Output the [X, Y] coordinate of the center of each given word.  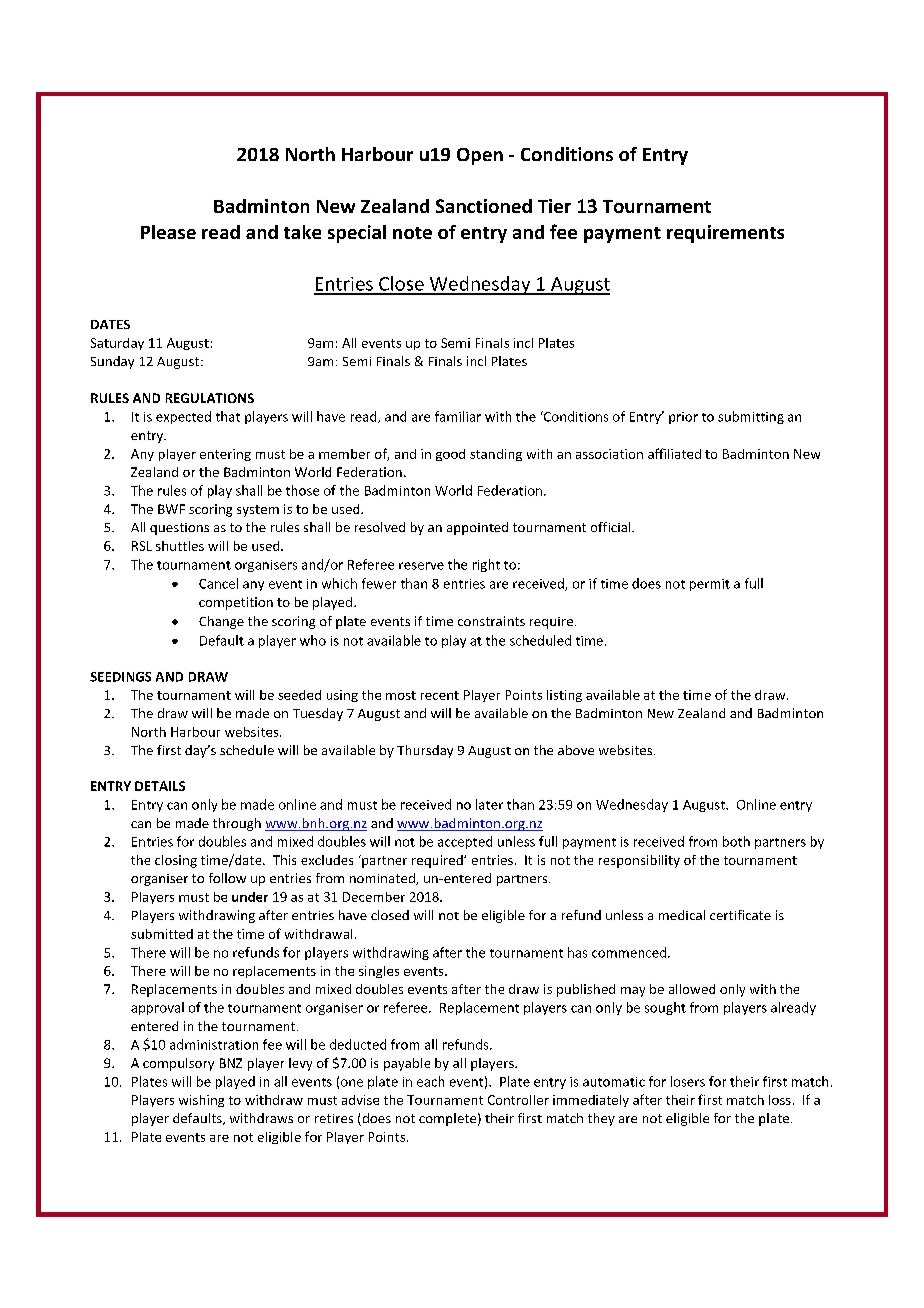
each [430, 1081]
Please [168, 232]
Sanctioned [484, 206]
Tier [554, 206]
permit [710, 585]
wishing [201, 1101]
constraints [491, 621]
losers [688, 1081]
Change [221, 622]
